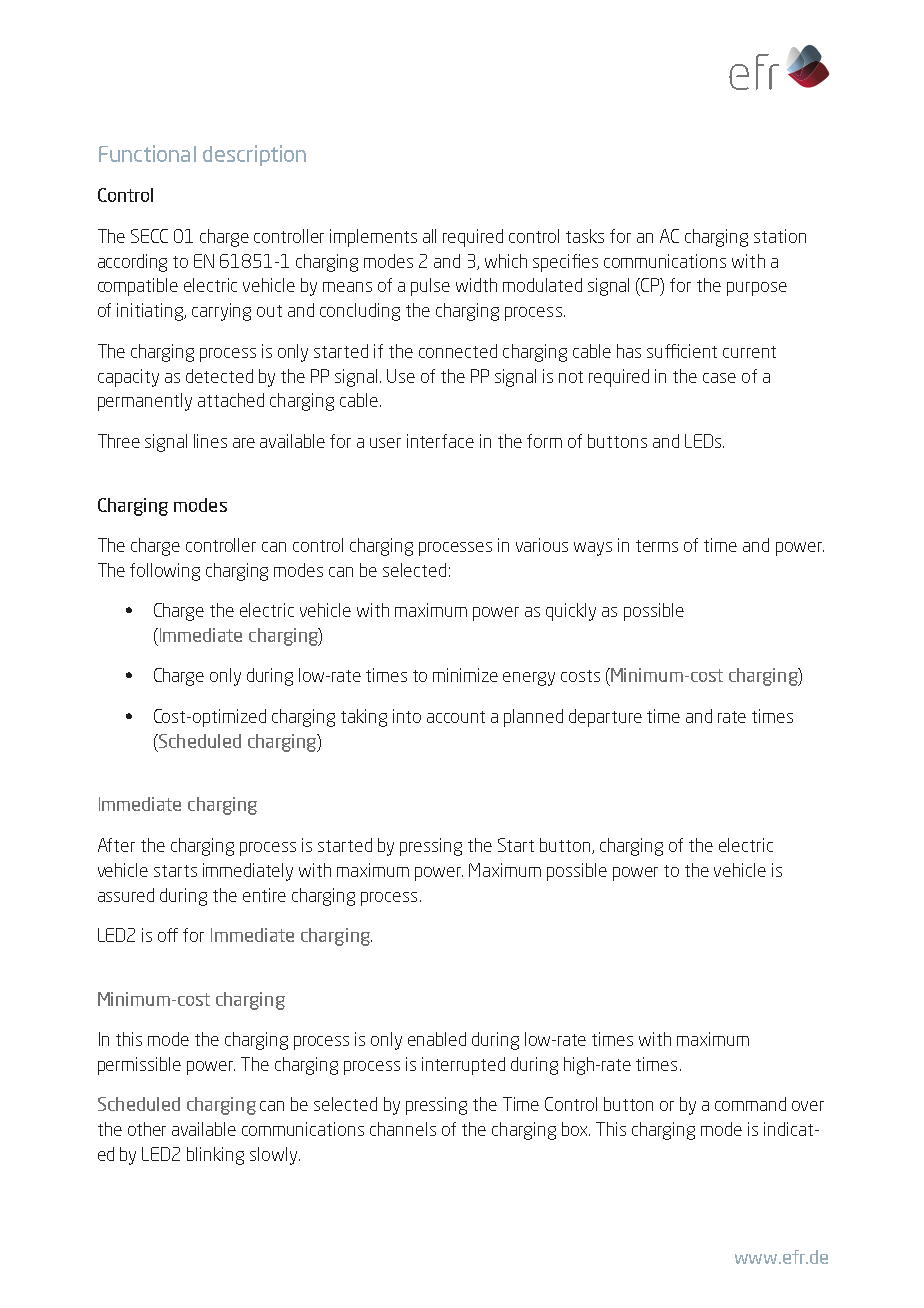 The height and width of the screenshot is (1308, 924). I want to click on case, so click(719, 378).
